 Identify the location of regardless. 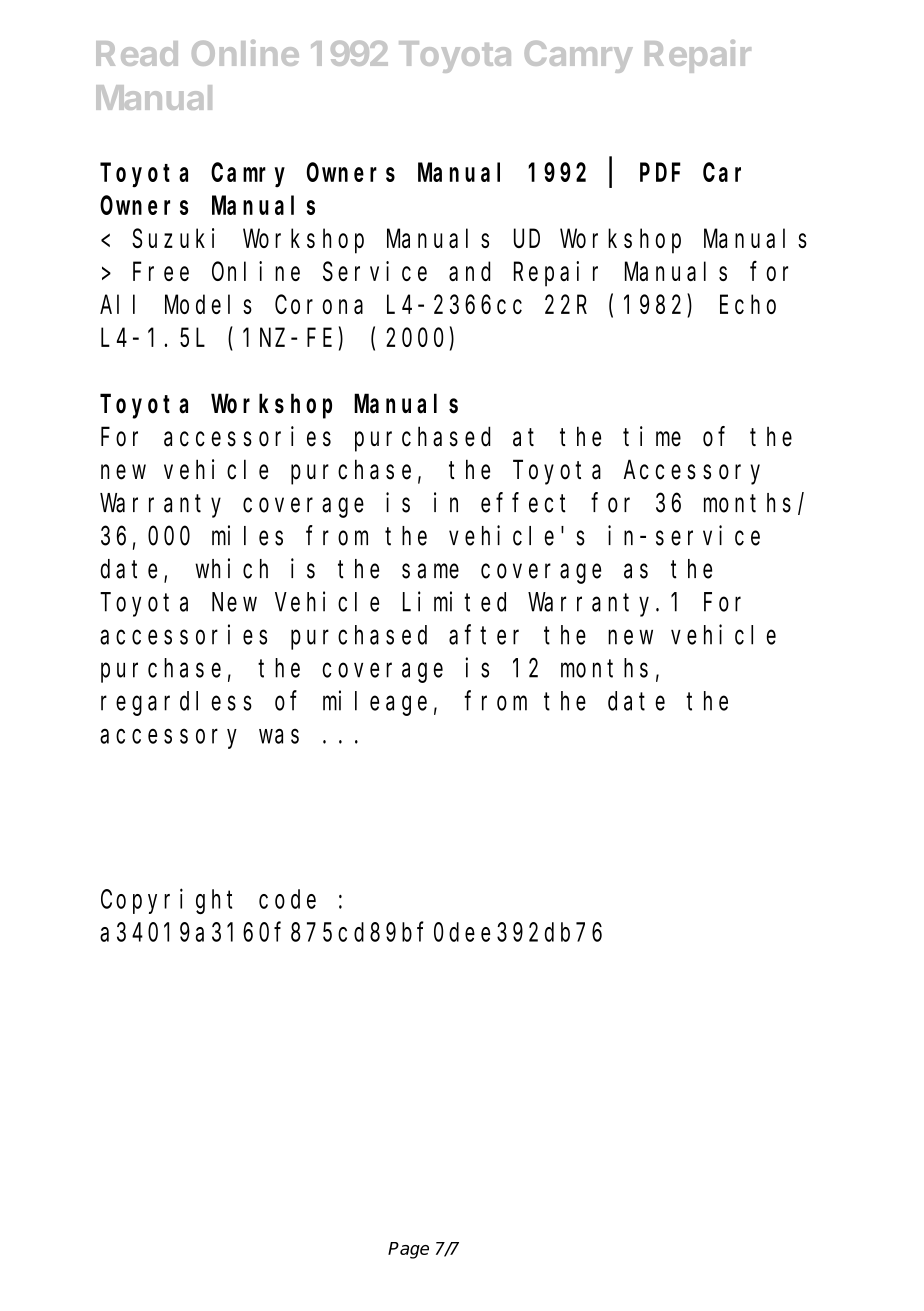
(176, 703).
